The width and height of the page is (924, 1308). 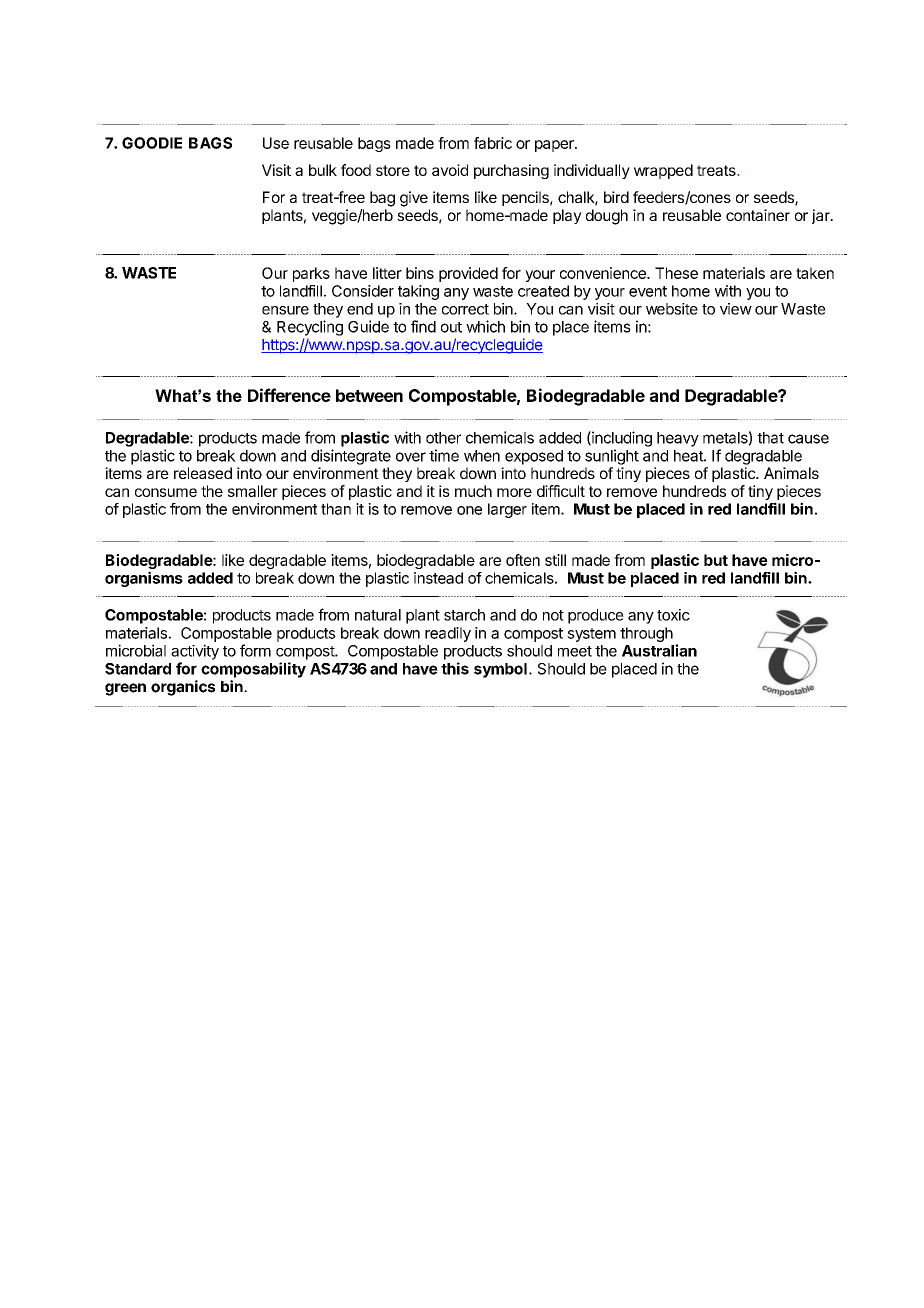 What do you see at coordinates (468, 274) in the page?
I see `provided` at bounding box center [468, 274].
